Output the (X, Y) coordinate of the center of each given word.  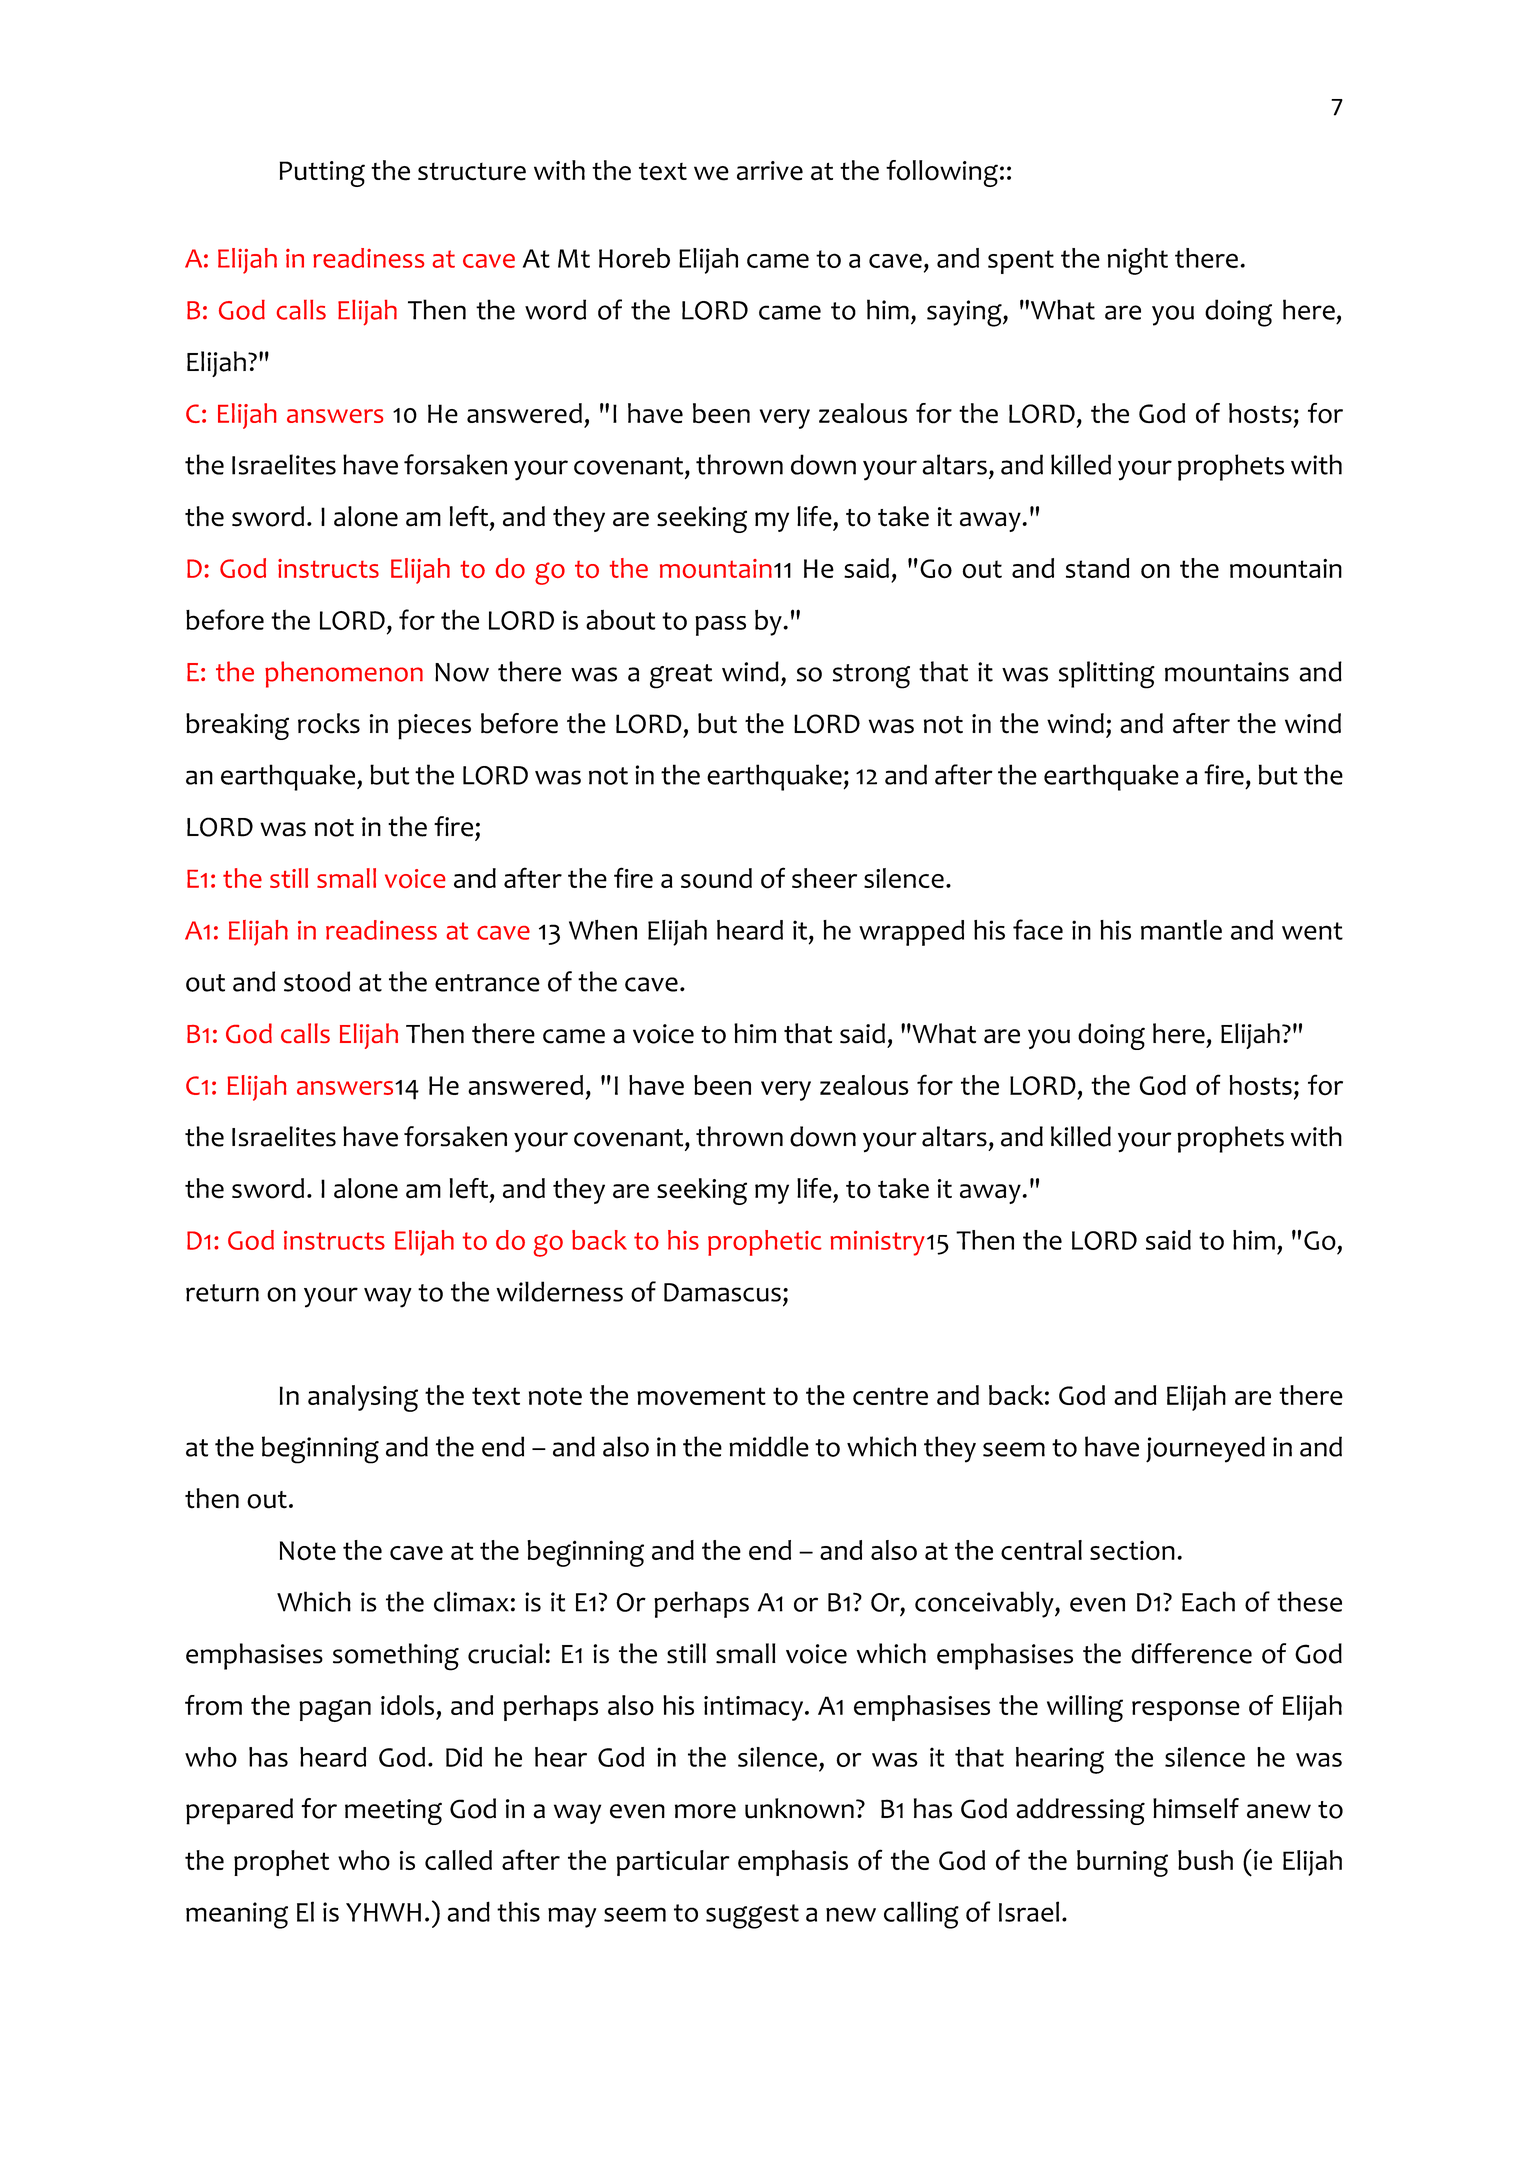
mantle (1181, 930)
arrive (770, 171)
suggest (752, 1916)
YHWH (383, 1912)
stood (317, 981)
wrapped (911, 933)
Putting (322, 174)
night (1138, 261)
